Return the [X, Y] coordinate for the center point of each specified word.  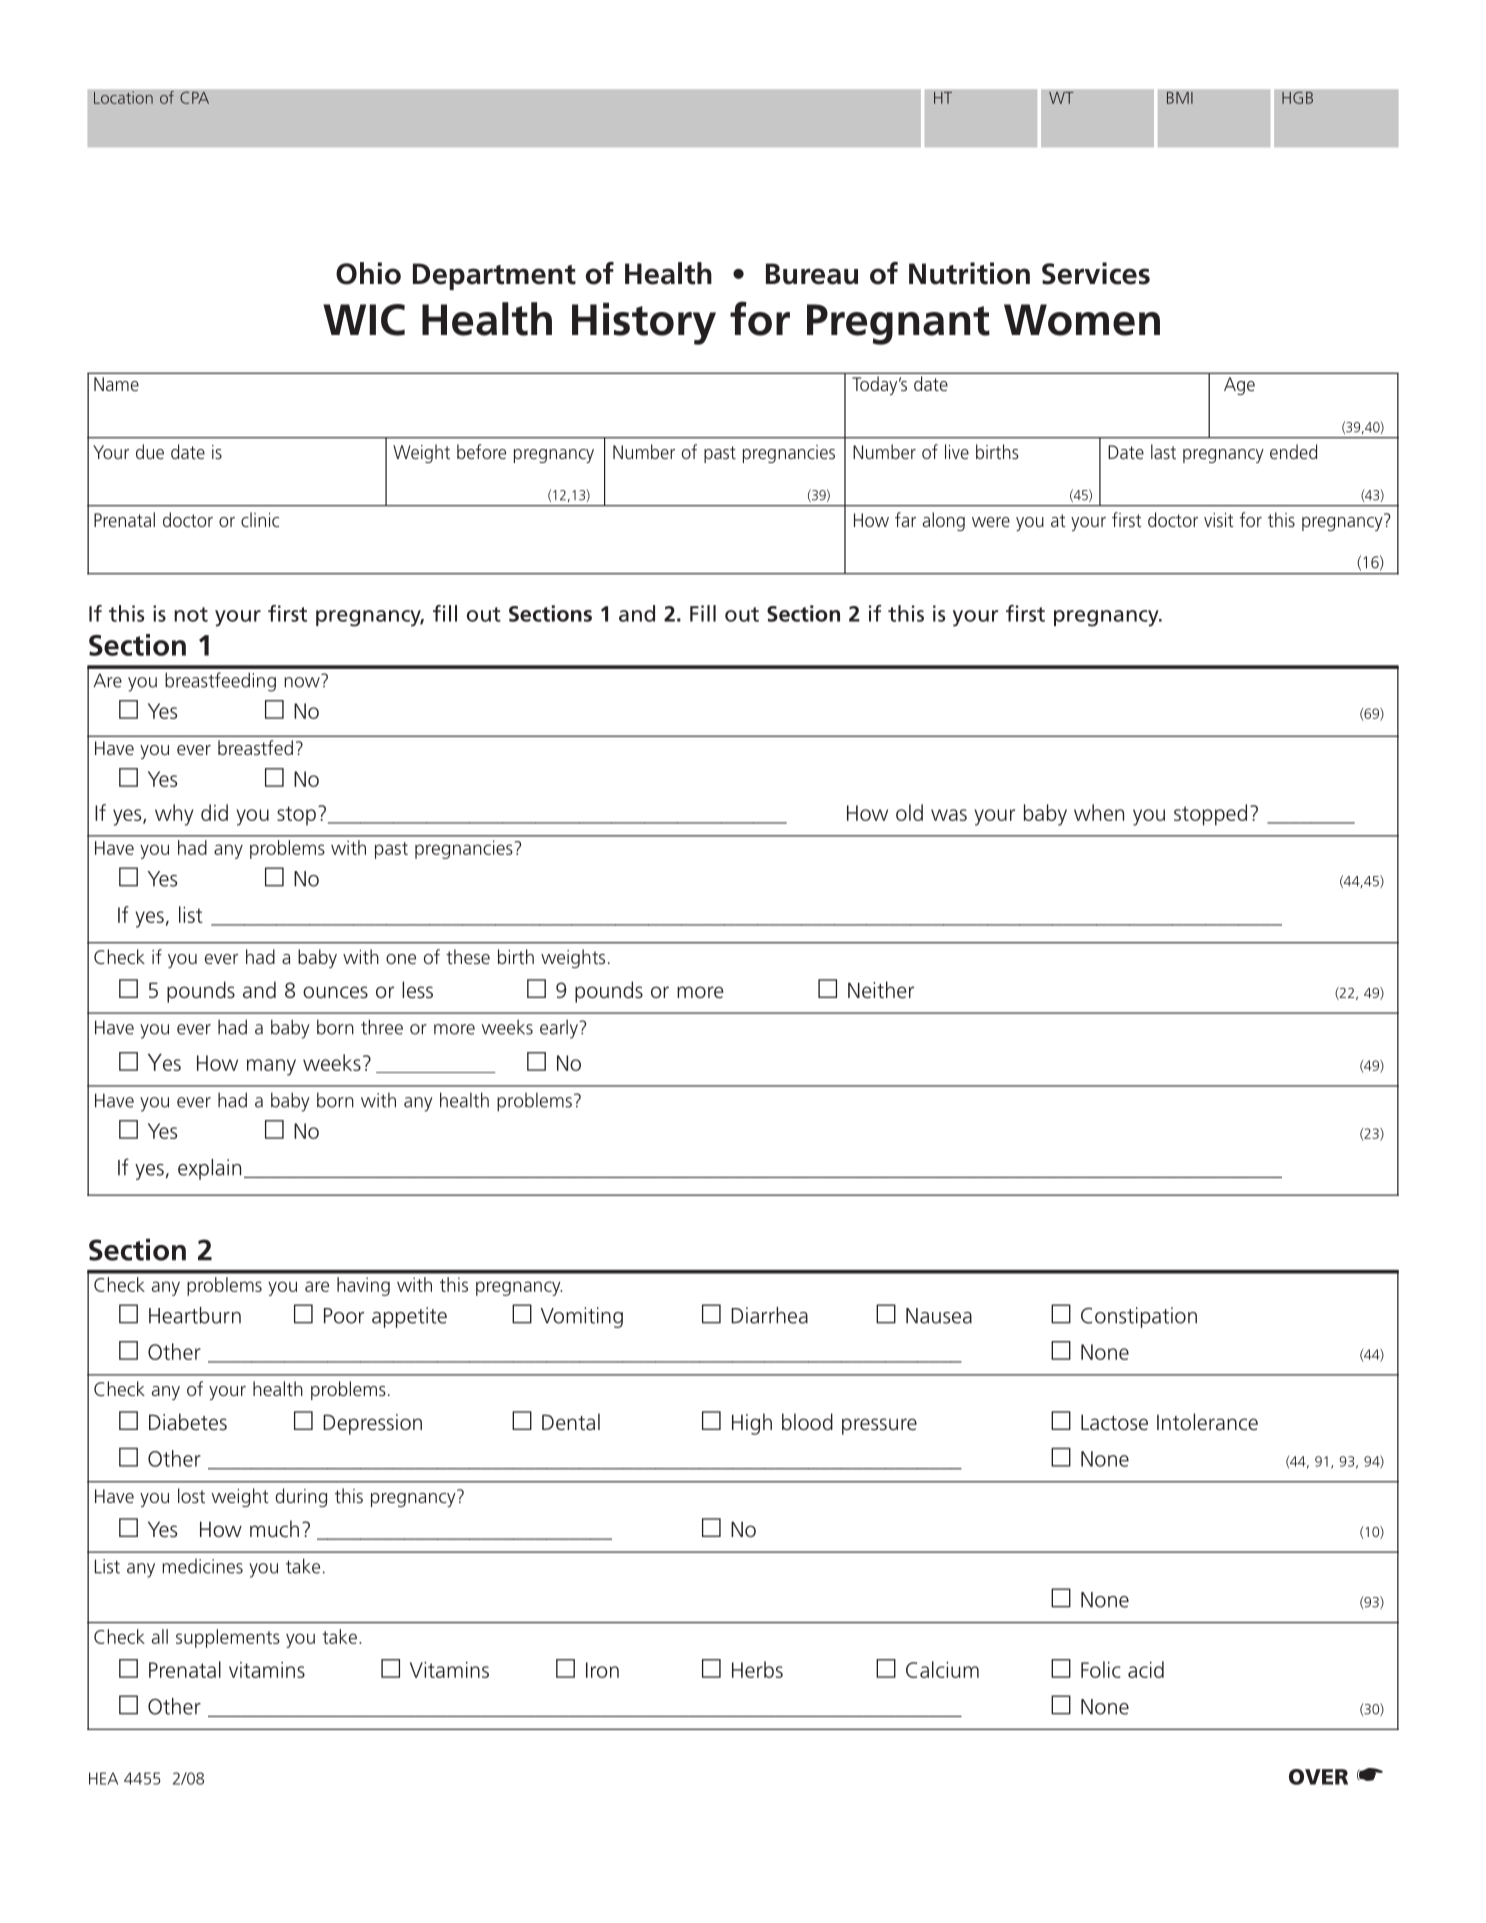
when [1099, 812]
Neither [881, 990]
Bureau [812, 274]
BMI [1179, 98]
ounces [335, 992]
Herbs [757, 1669]
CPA [194, 97]
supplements [228, 1638]
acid [1146, 1669]
